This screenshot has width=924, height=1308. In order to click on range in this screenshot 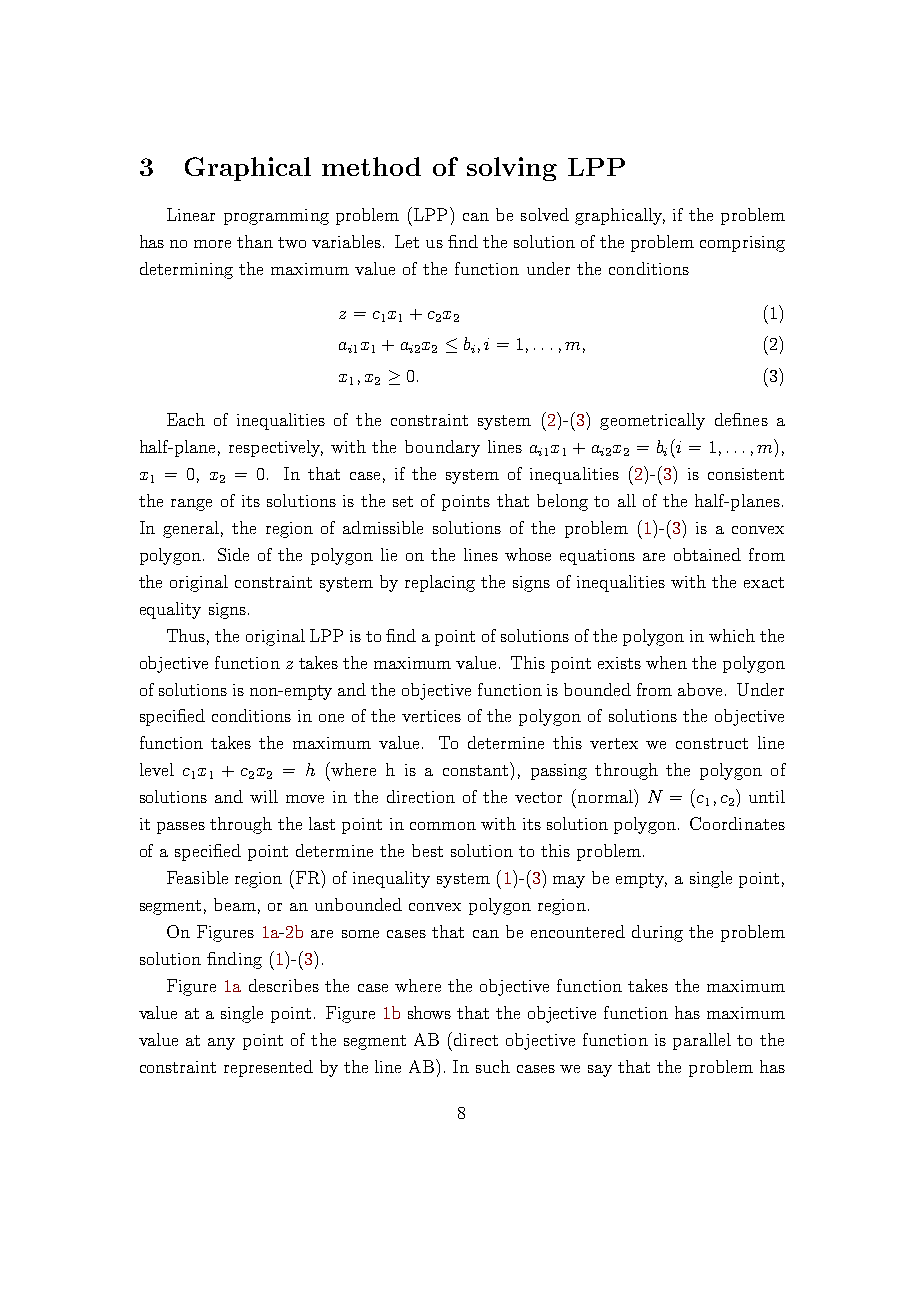, I will do `click(191, 505)`.
